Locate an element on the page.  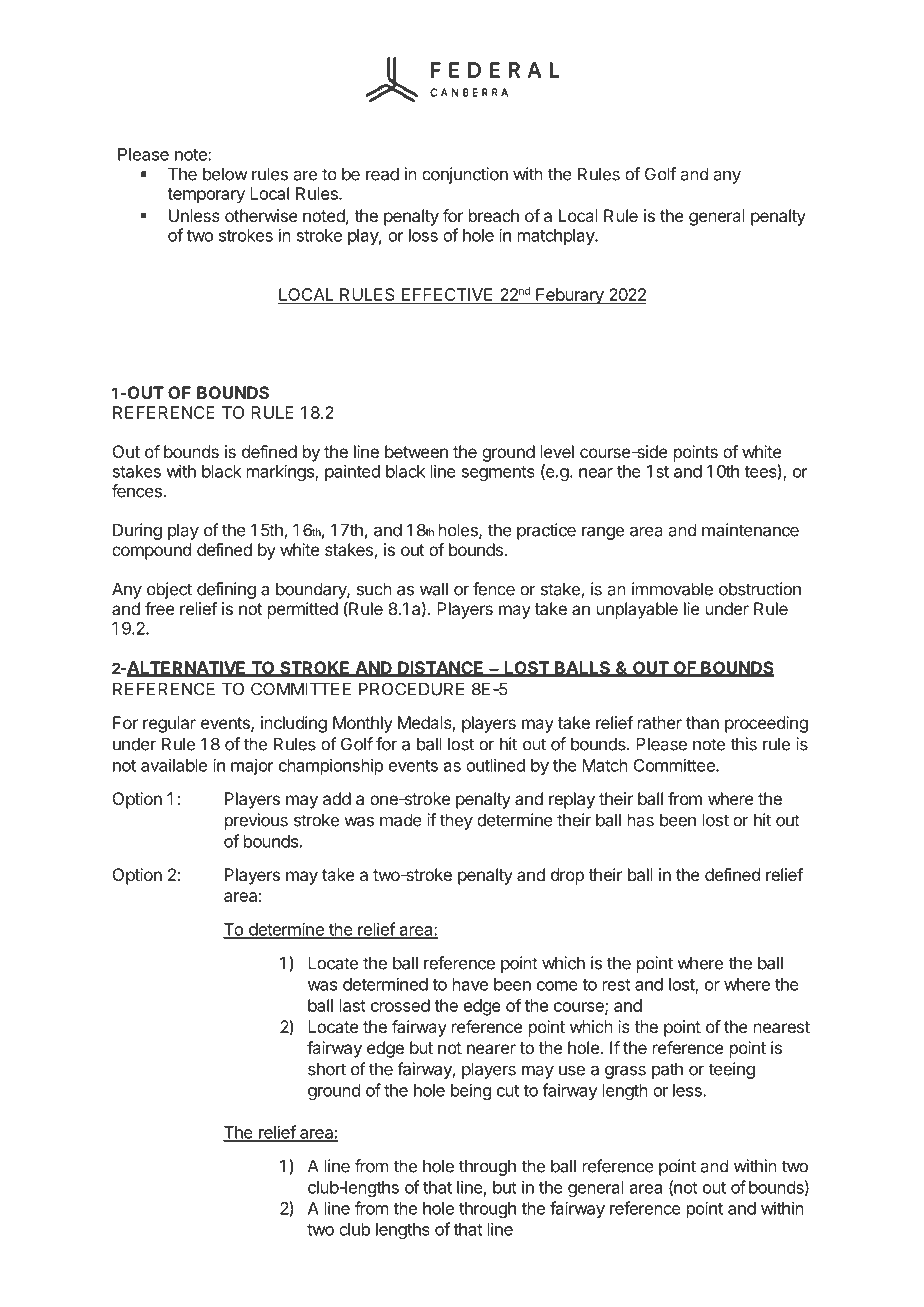
conjunction is located at coordinates (465, 175).
